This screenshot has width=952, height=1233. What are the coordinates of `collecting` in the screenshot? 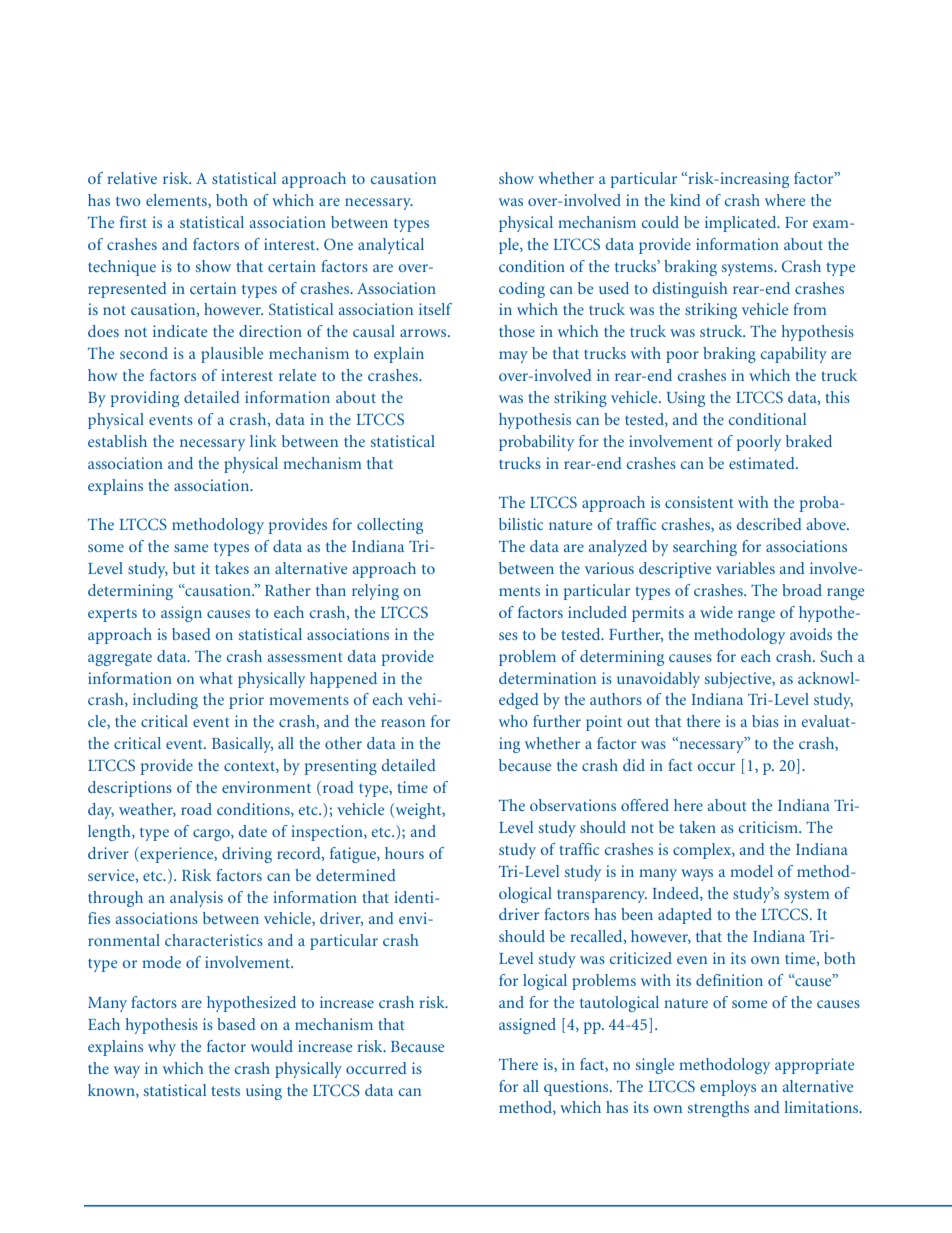 It's located at (390, 526).
